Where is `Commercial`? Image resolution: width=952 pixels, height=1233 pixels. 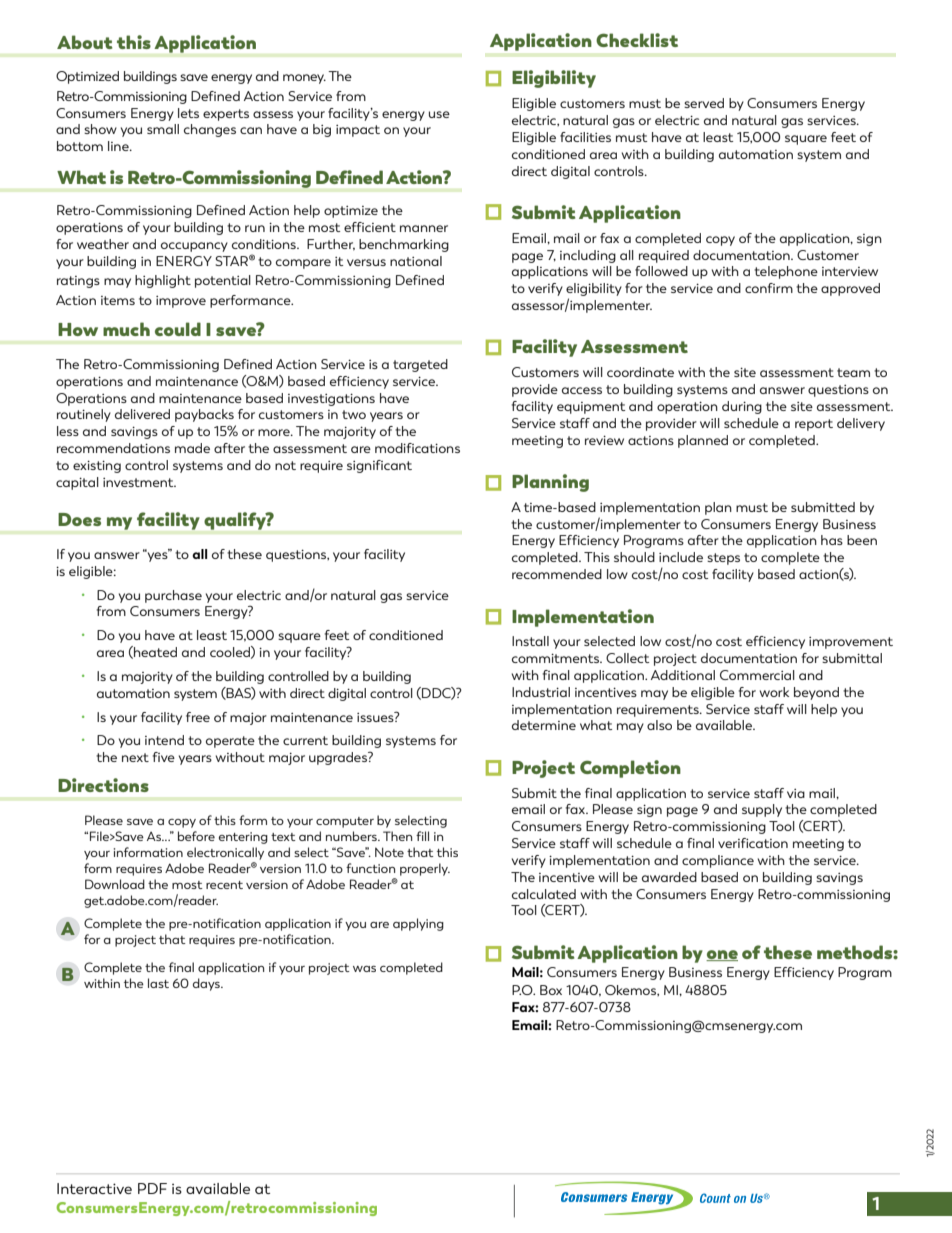
Commercial is located at coordinates (757, 675).
